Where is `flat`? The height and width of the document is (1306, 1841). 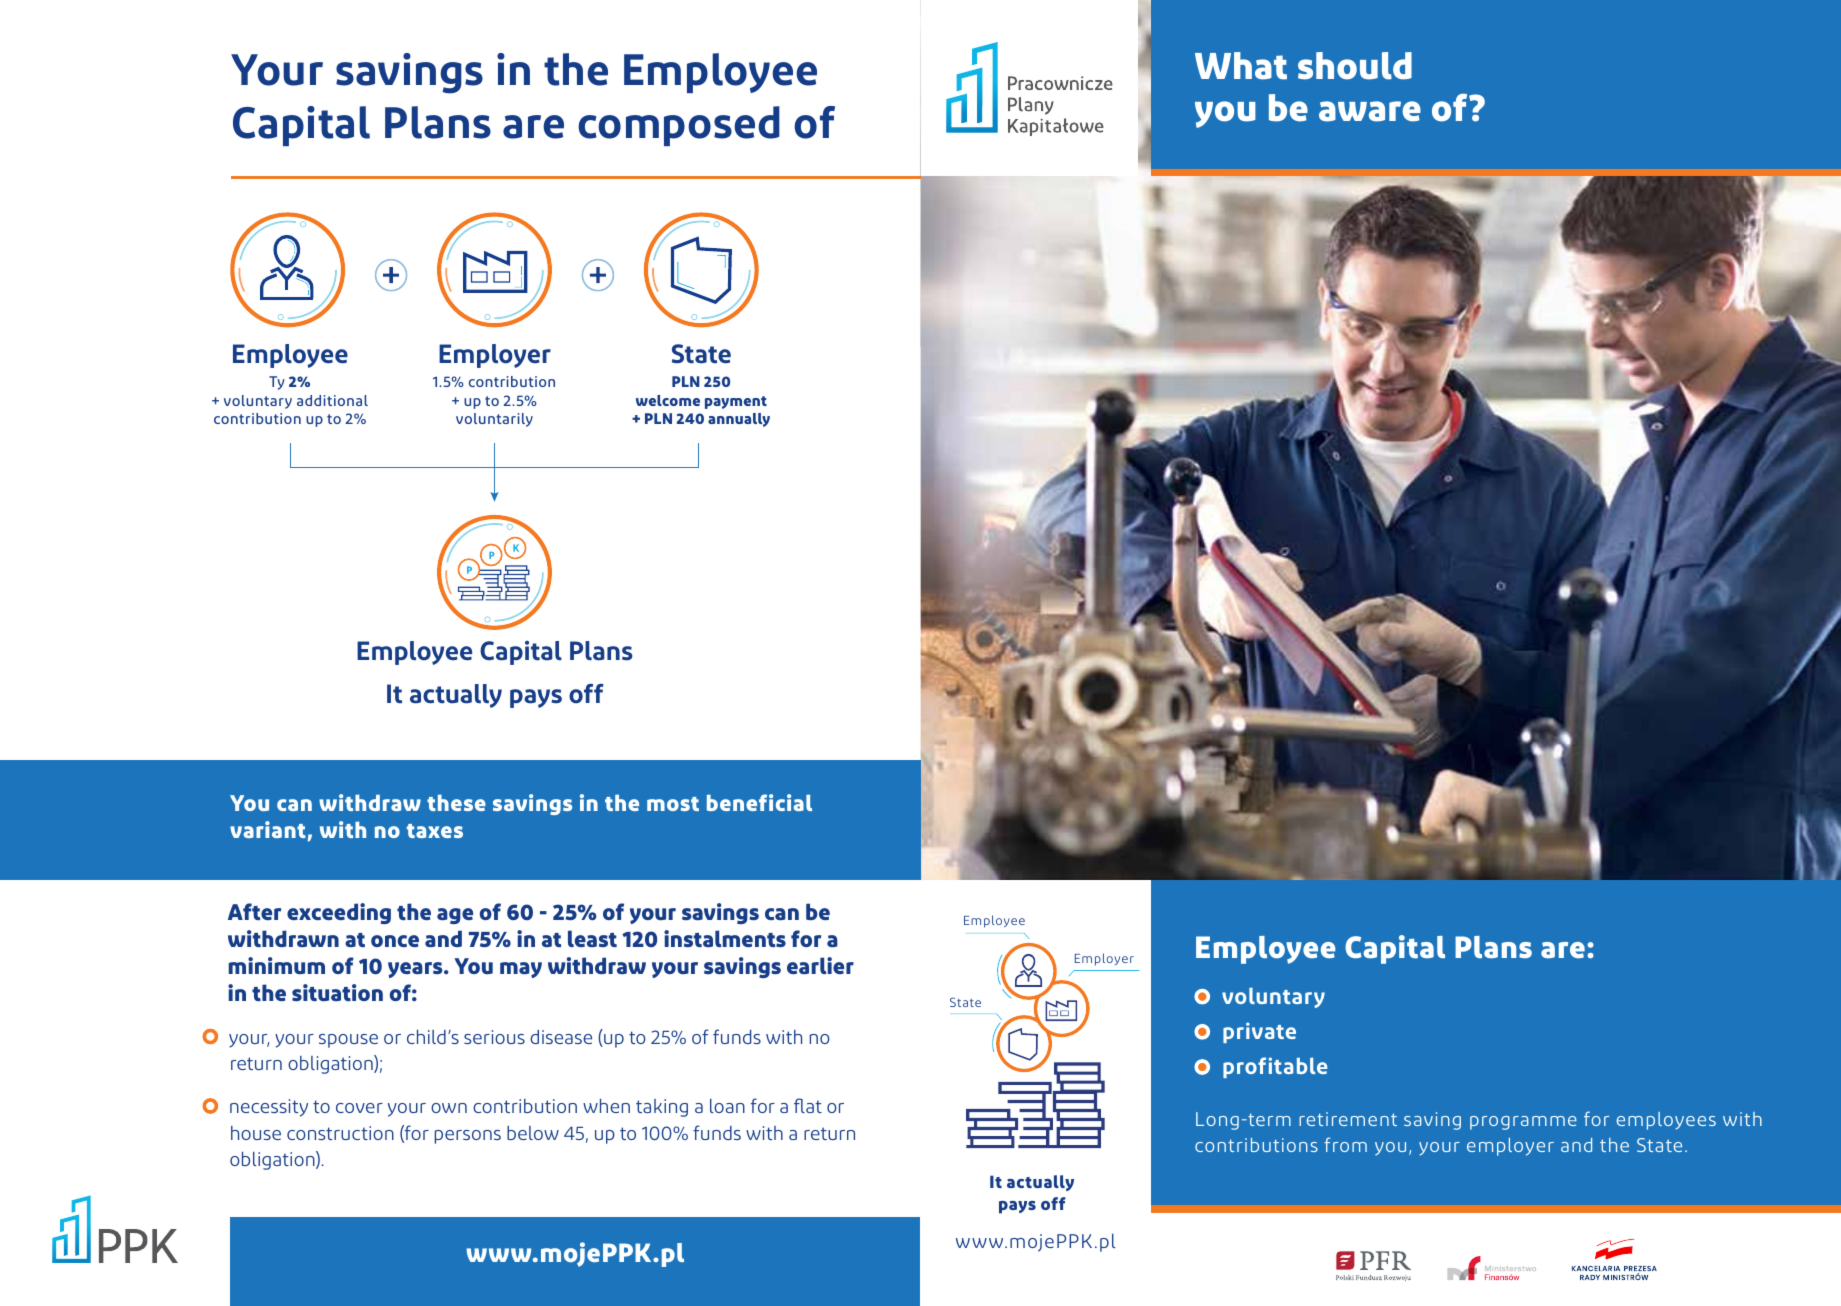 flat is located at coordinates (808, 1105).
